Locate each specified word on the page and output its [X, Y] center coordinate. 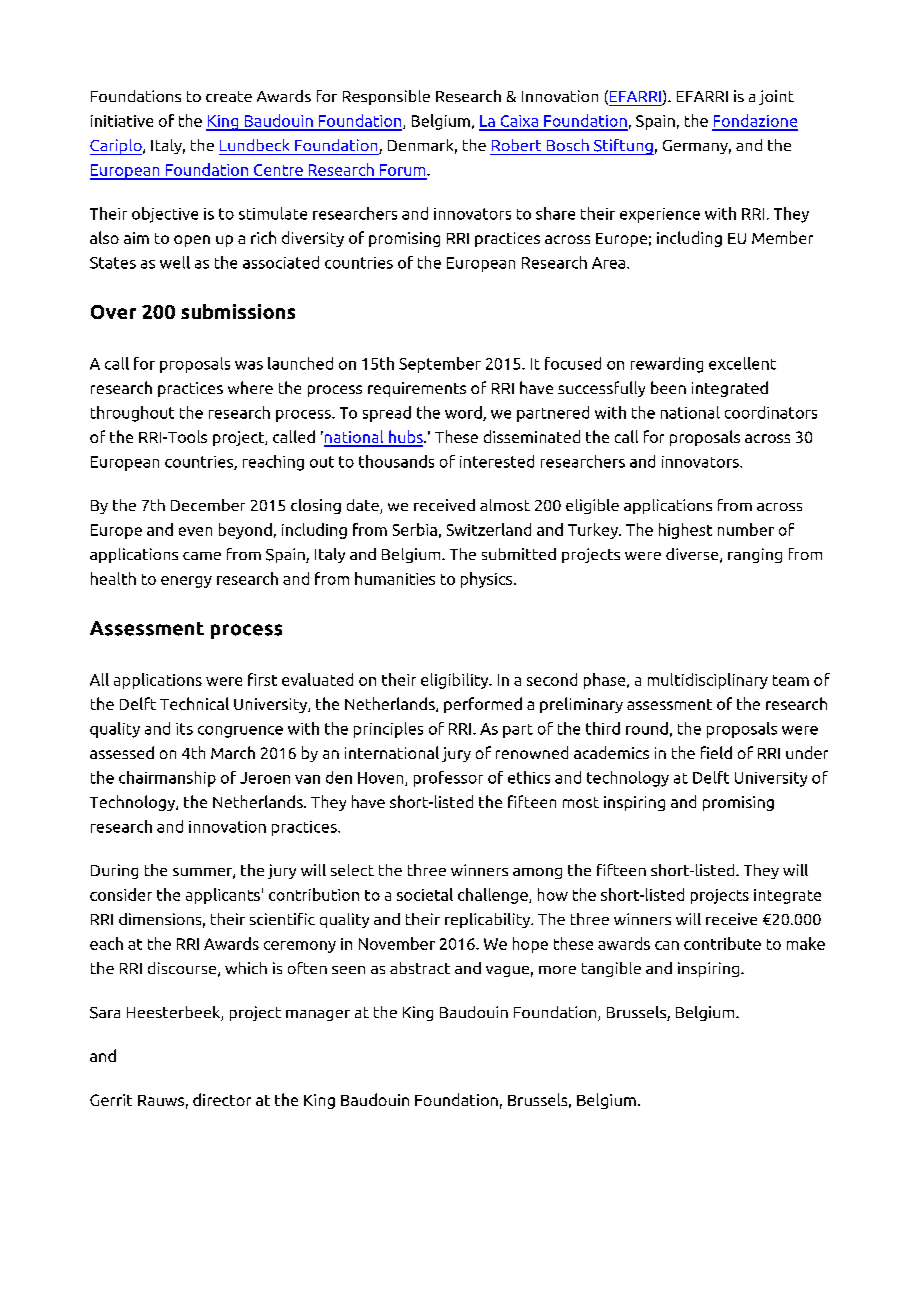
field [716, 752]
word [464, 413]
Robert [516, 145]
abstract [420, 968]
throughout [132, 414]
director [222, 1099]
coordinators [771, 412]
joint [776, 97]
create [229, 96]
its [184, 729]
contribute [722, 943]
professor [448, 779]
